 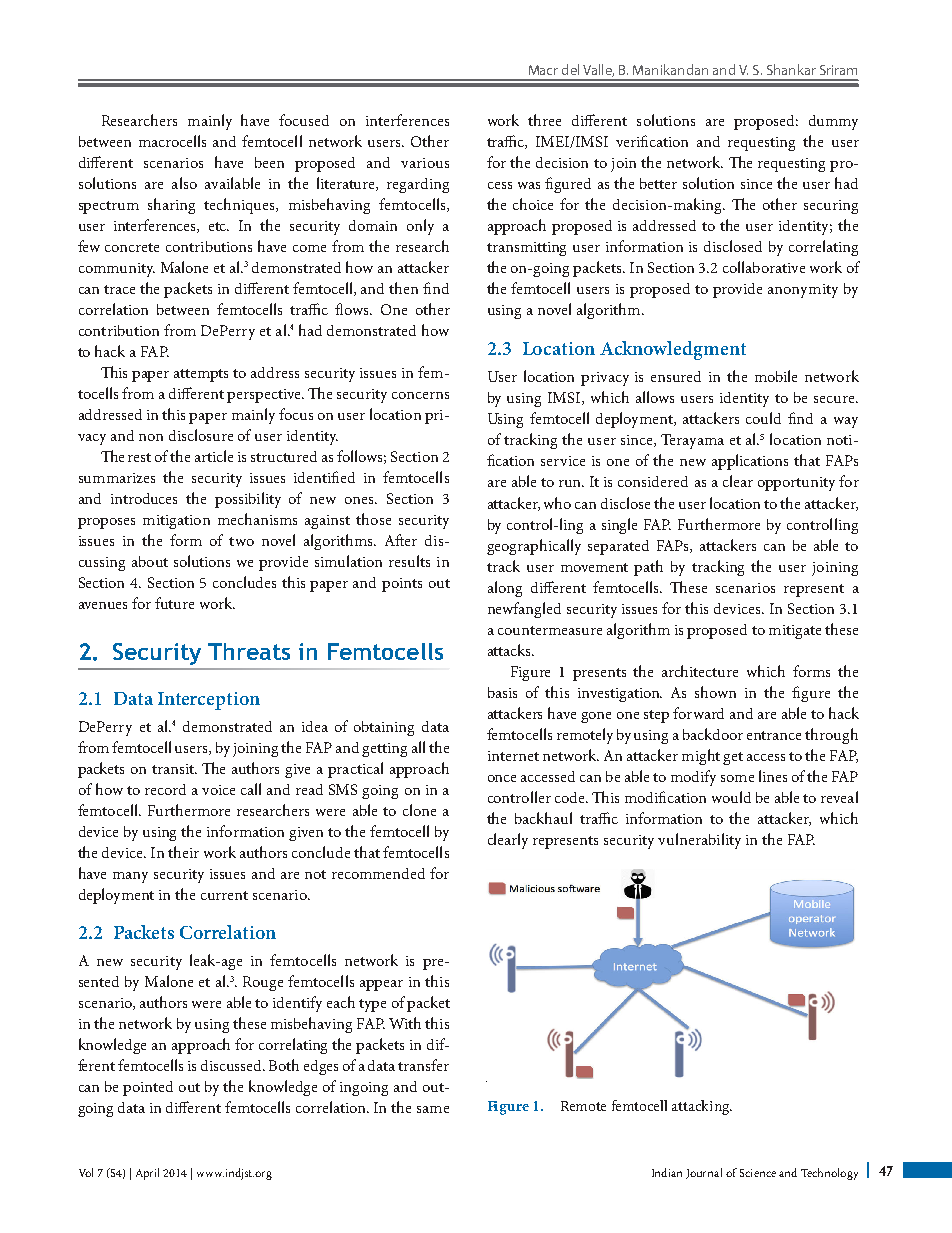 I want to click on mitigate, so click(x=795, y=632).
